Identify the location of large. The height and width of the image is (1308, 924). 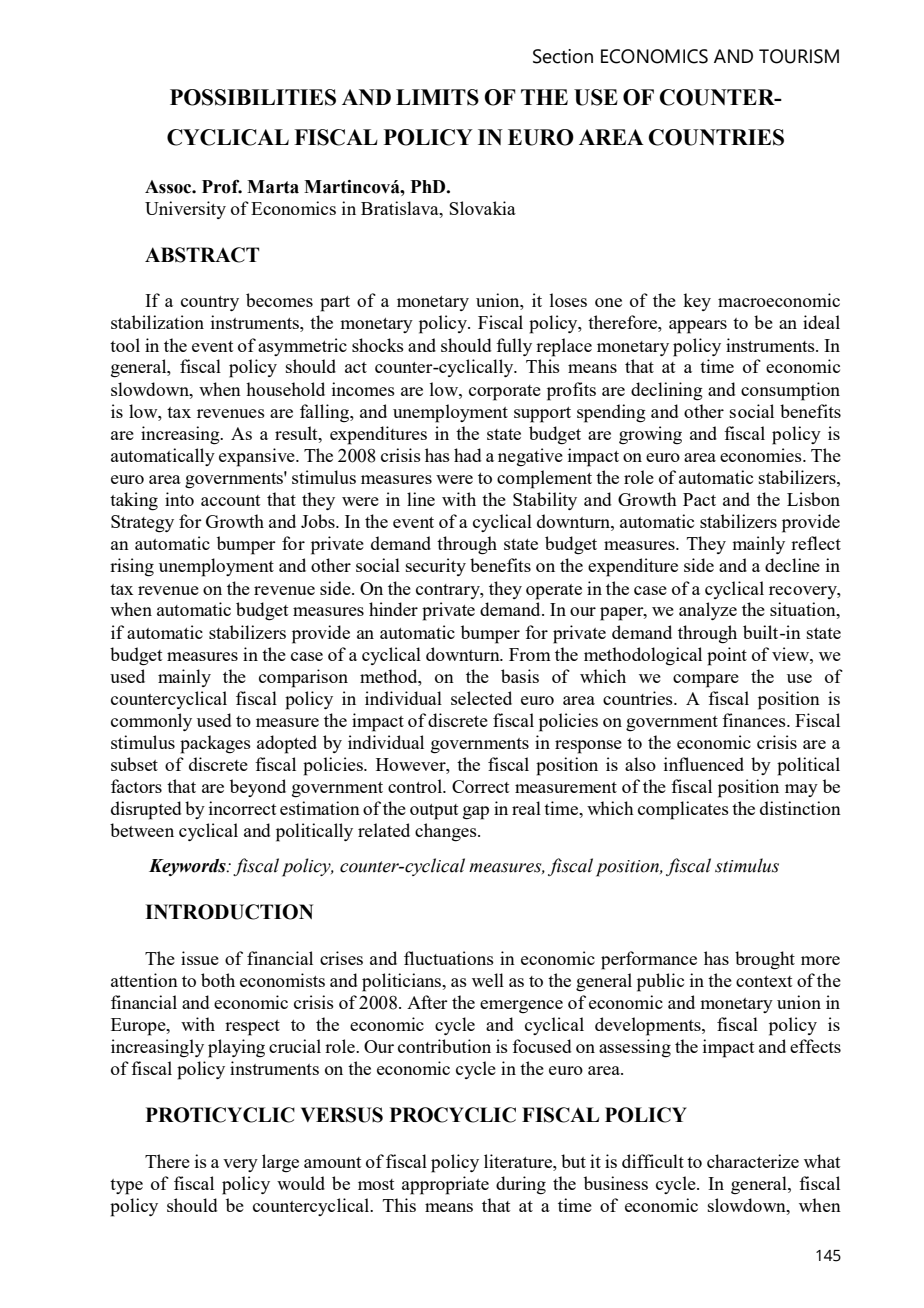
(280, 1163).
